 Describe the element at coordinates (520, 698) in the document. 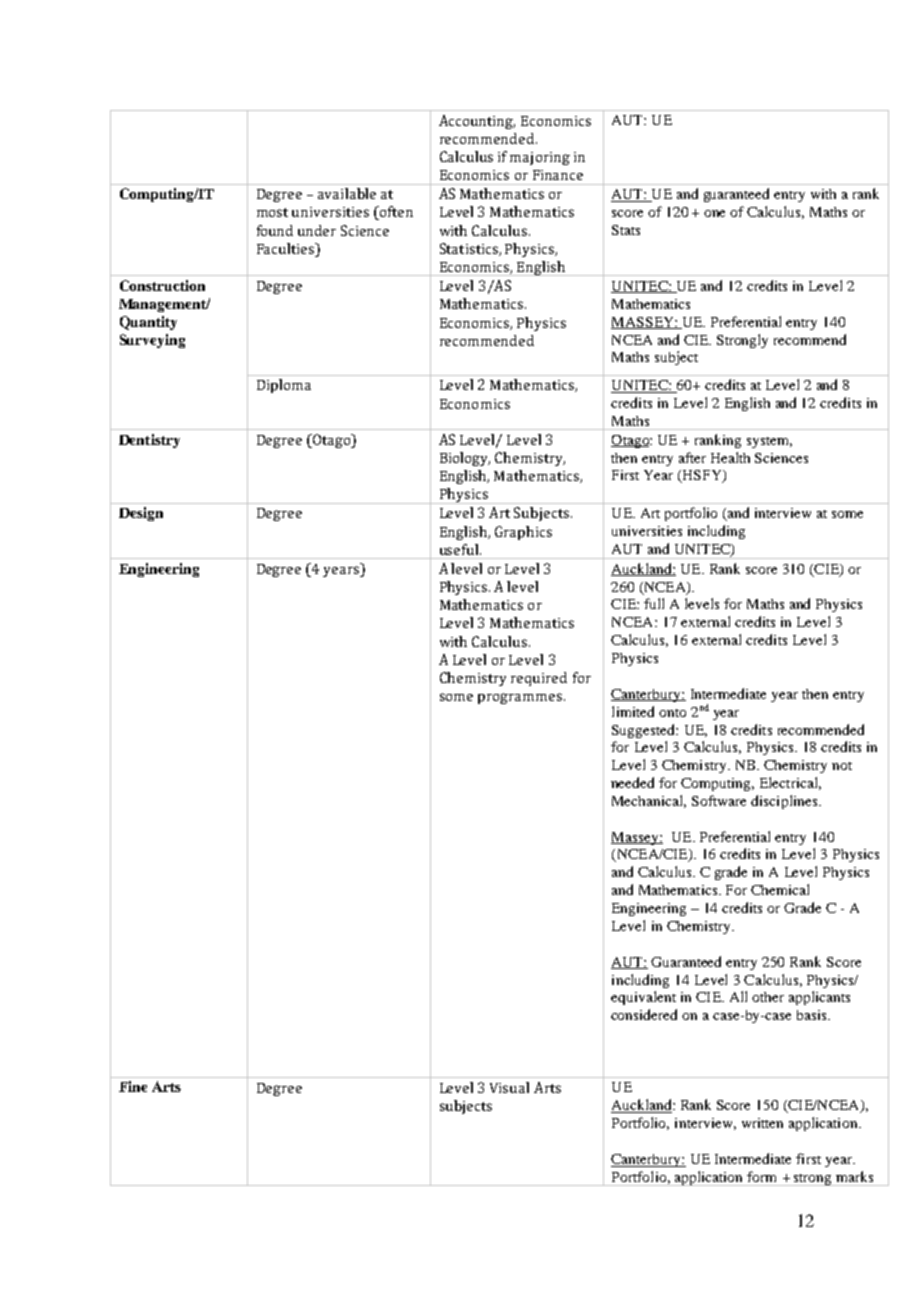

I see `programmes` at that location.
